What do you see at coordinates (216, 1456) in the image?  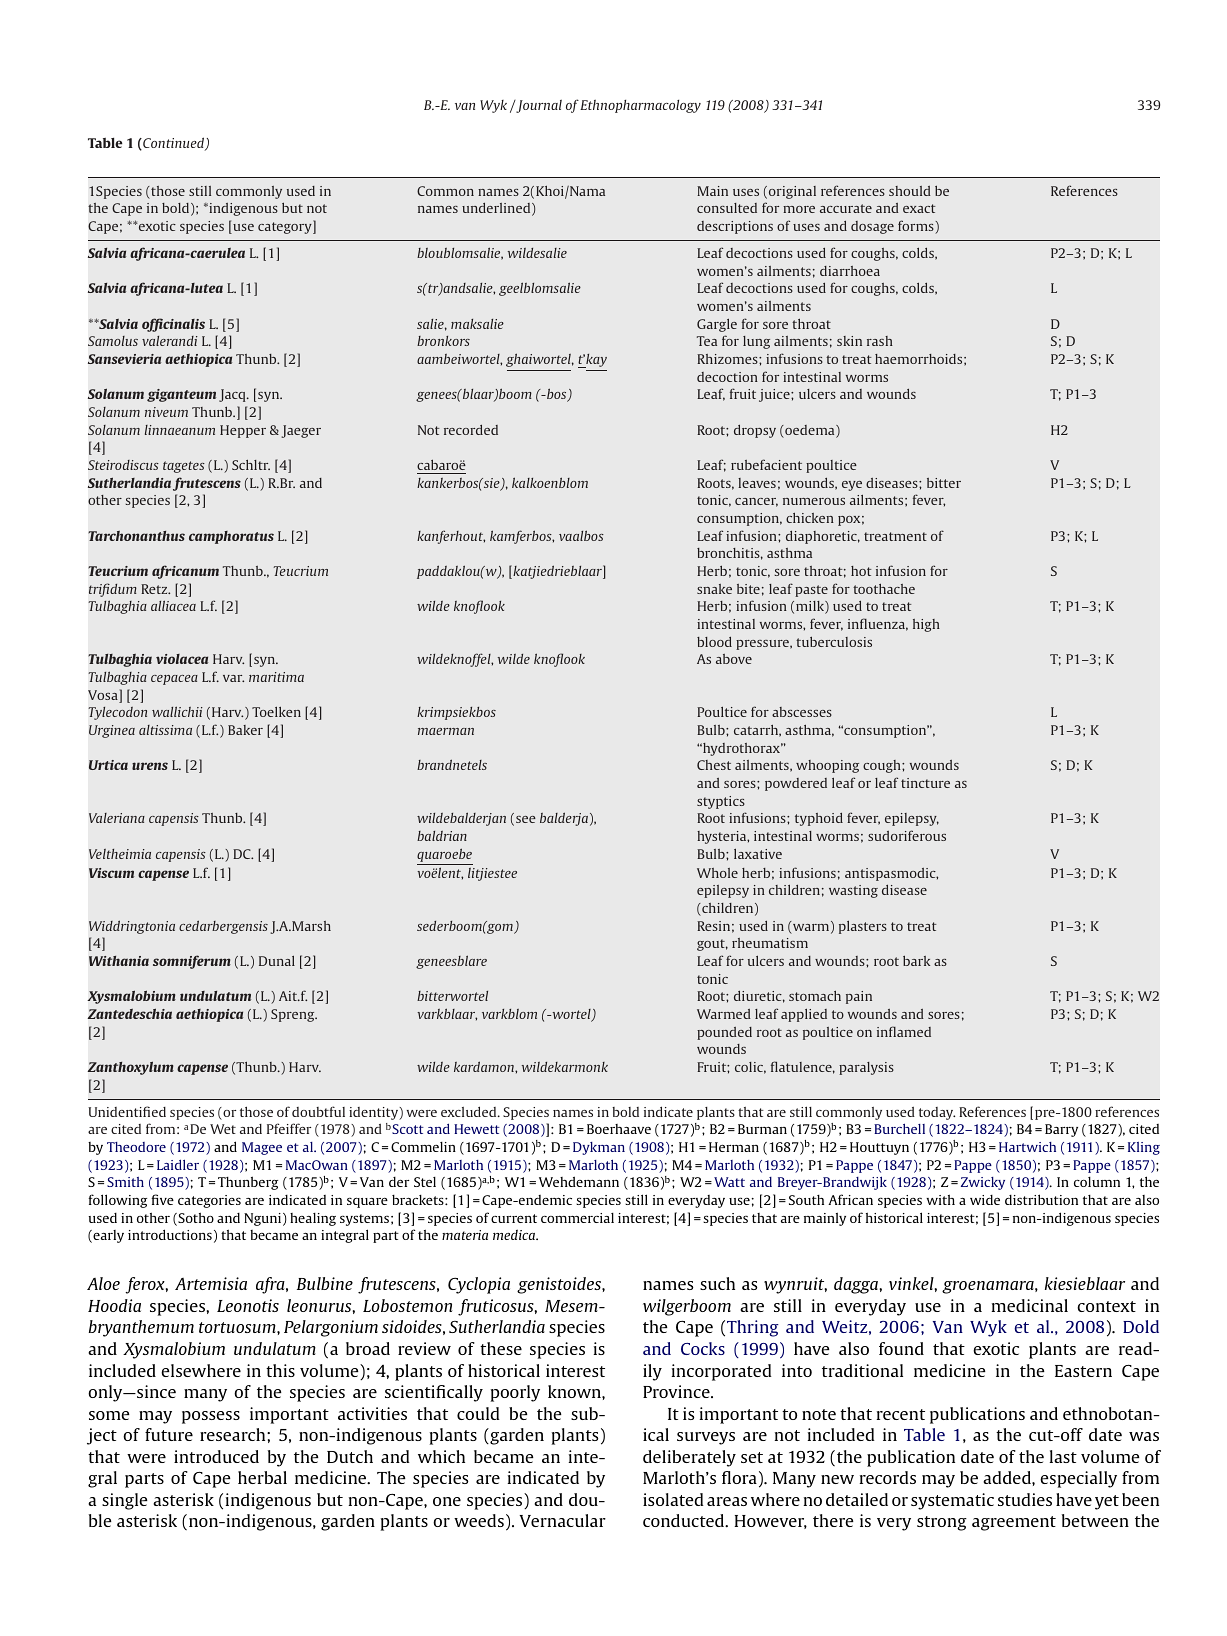 I see `introduced` at bounding box center [216, 1456].
